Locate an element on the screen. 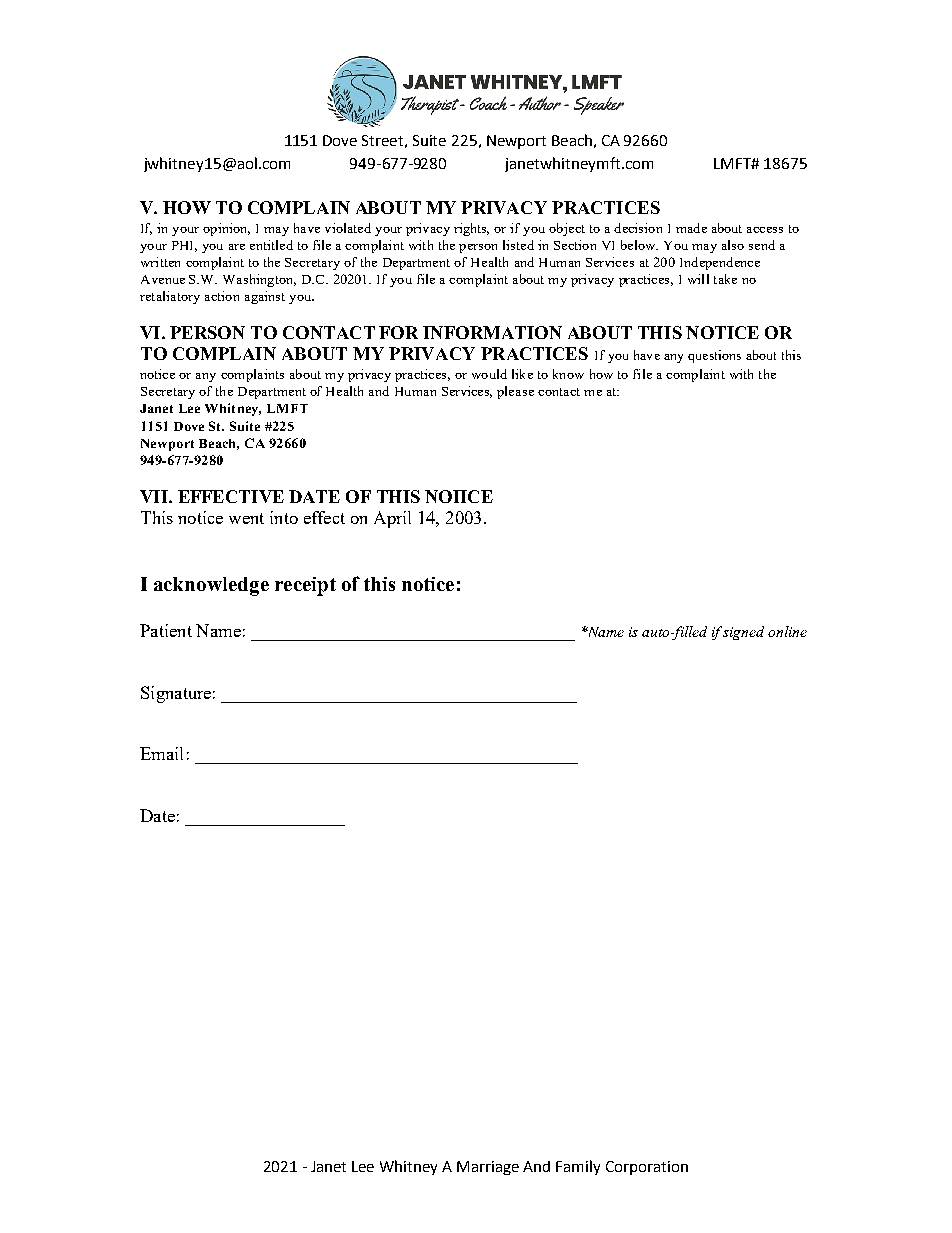 The width and height of the screenshot is (952, 1233). questions is located at coordinates (714, 356).
